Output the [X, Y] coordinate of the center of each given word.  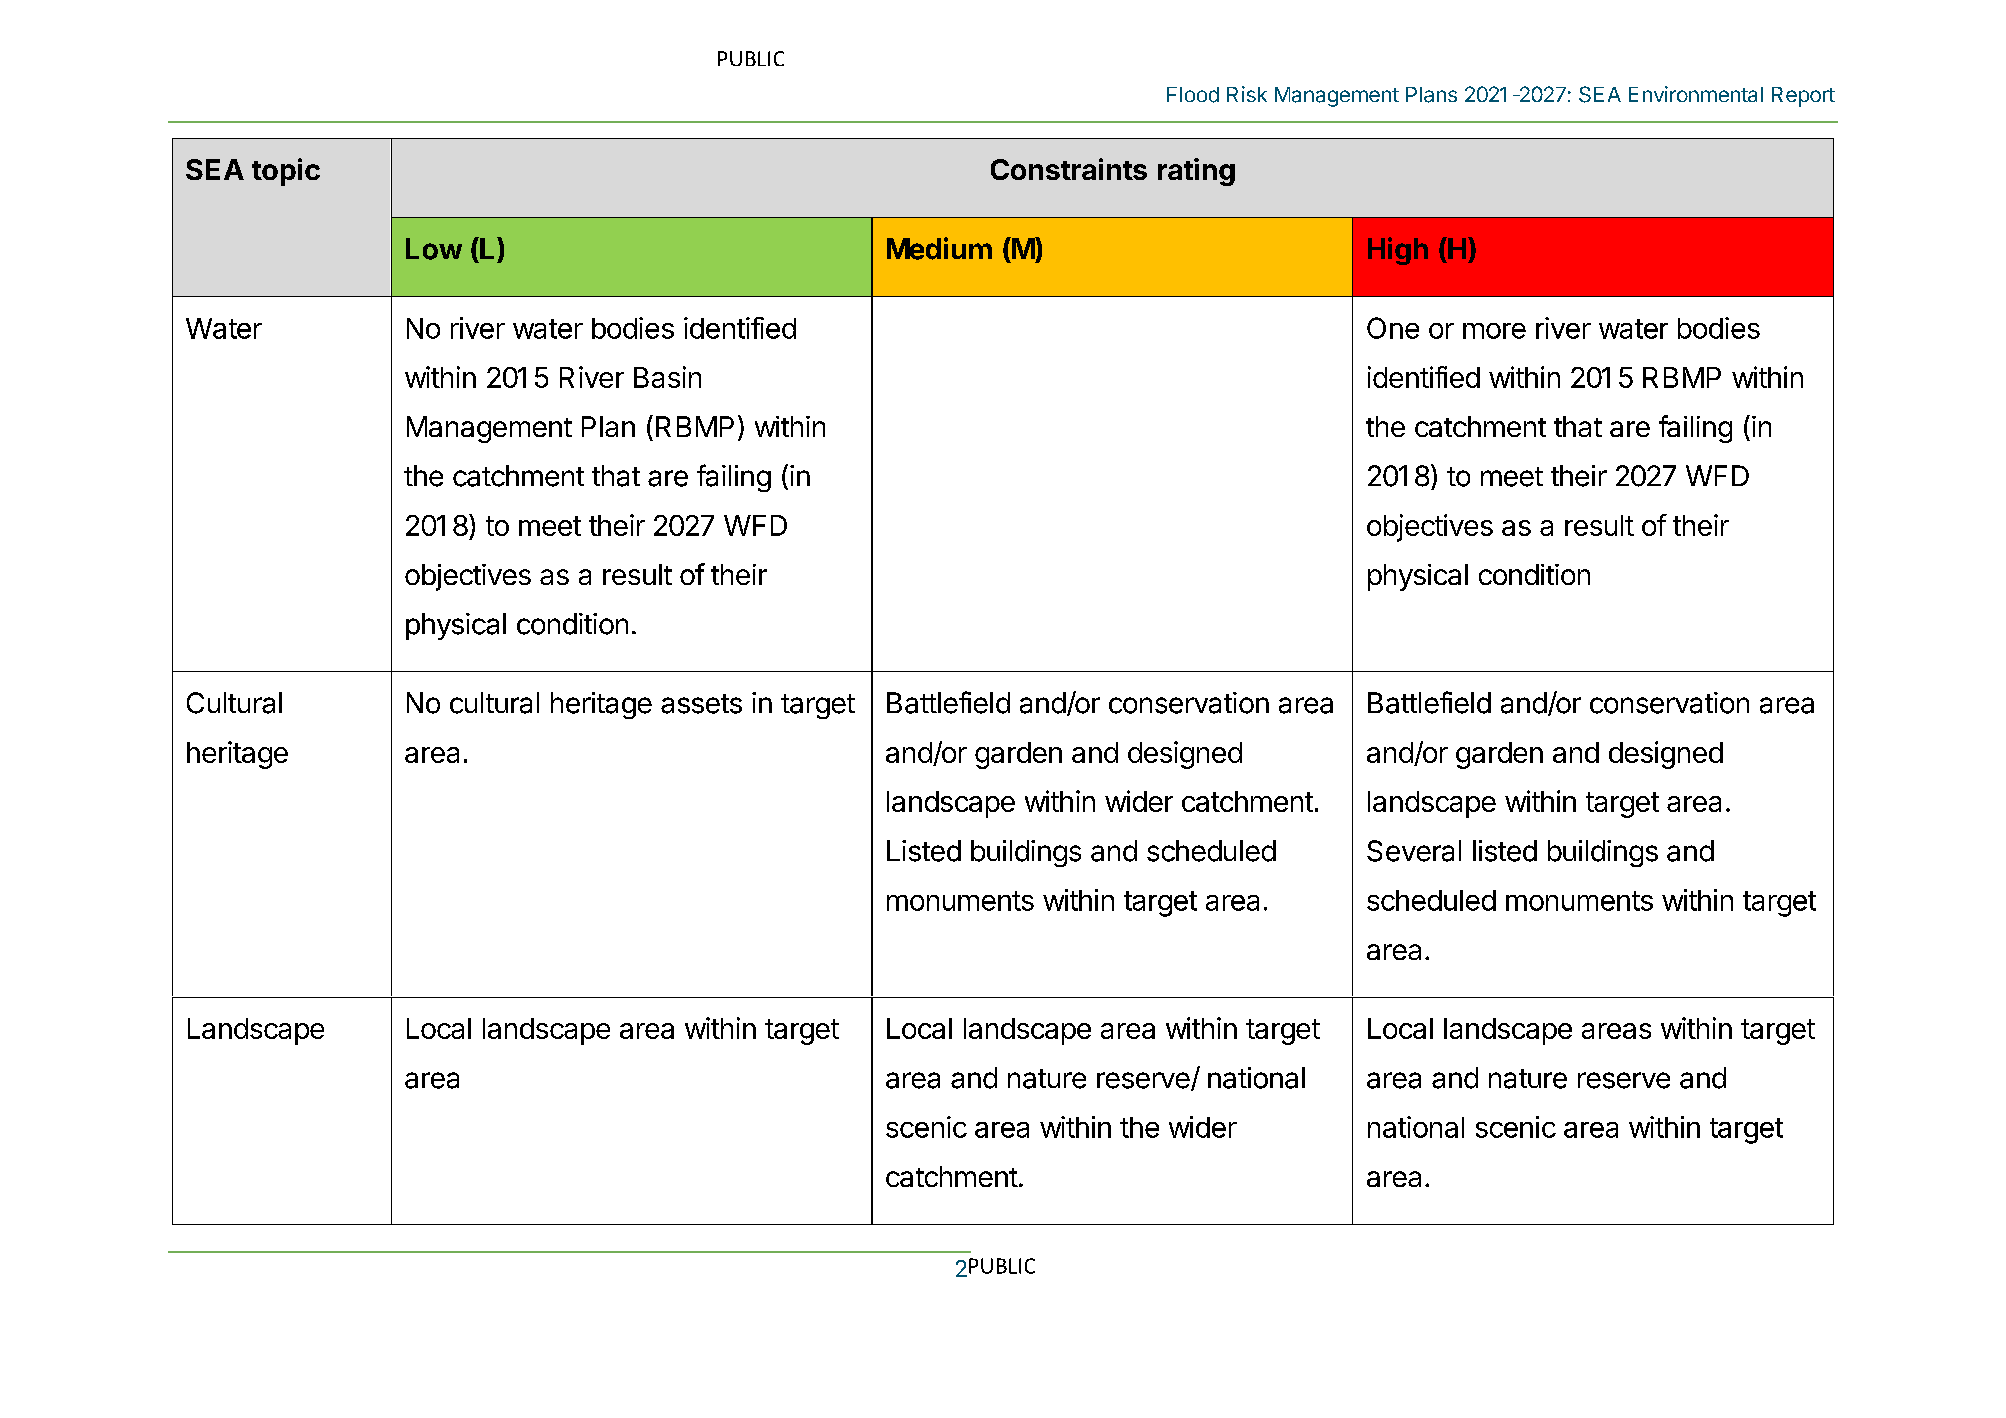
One [1393, 328]
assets [701, 704]
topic [286, 172]
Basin [667, 377]
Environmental [1696, 94]
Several [1414, 851]
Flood [1193, 95]
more [1494, 331]
